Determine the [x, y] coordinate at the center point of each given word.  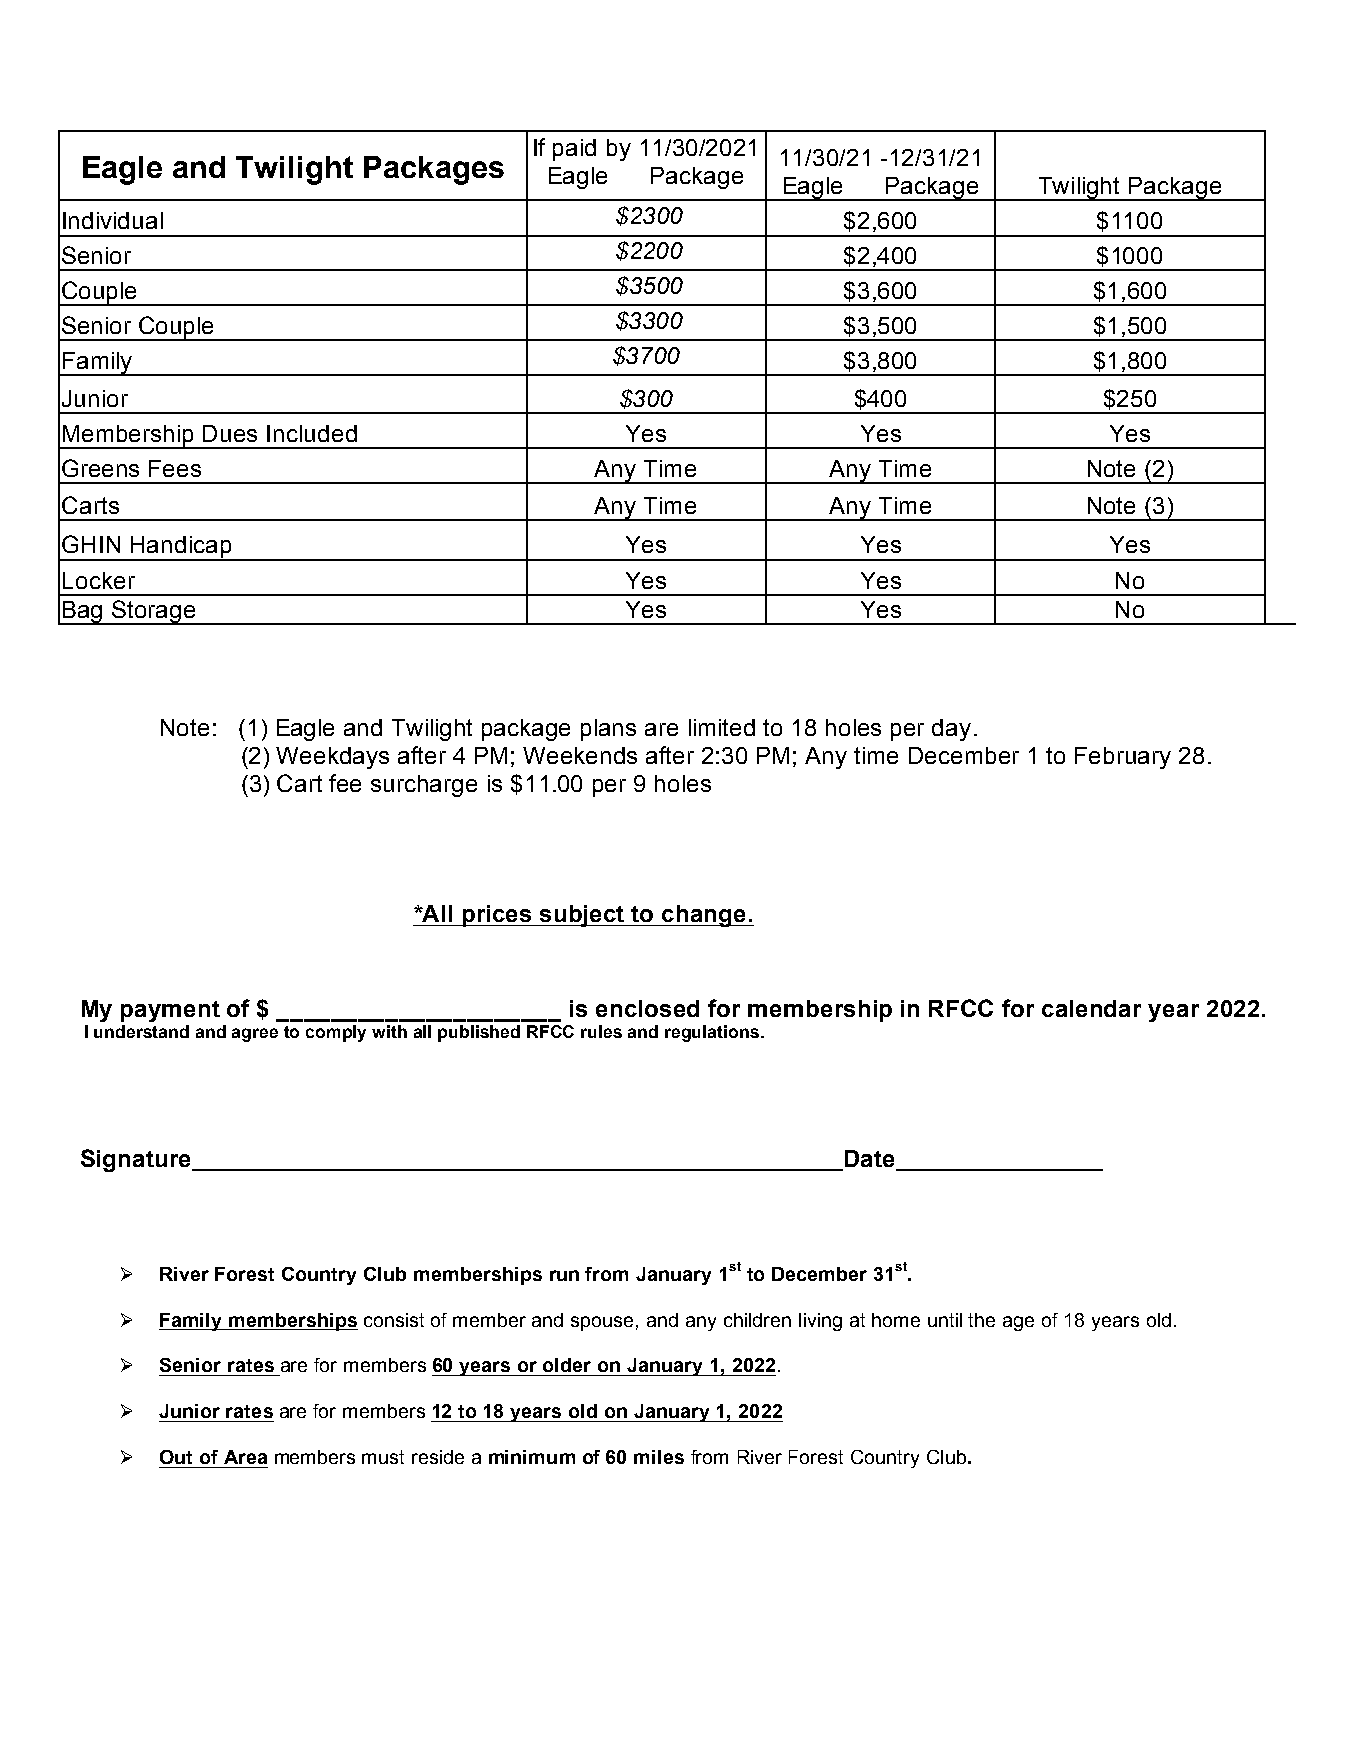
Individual [113, 220]
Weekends [580, 755]
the [981, 1320]
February [1123, 758]
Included [312, 433]
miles [659, 1457]
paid [574, 150]
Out [176, 1457]
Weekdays [332, 758]
